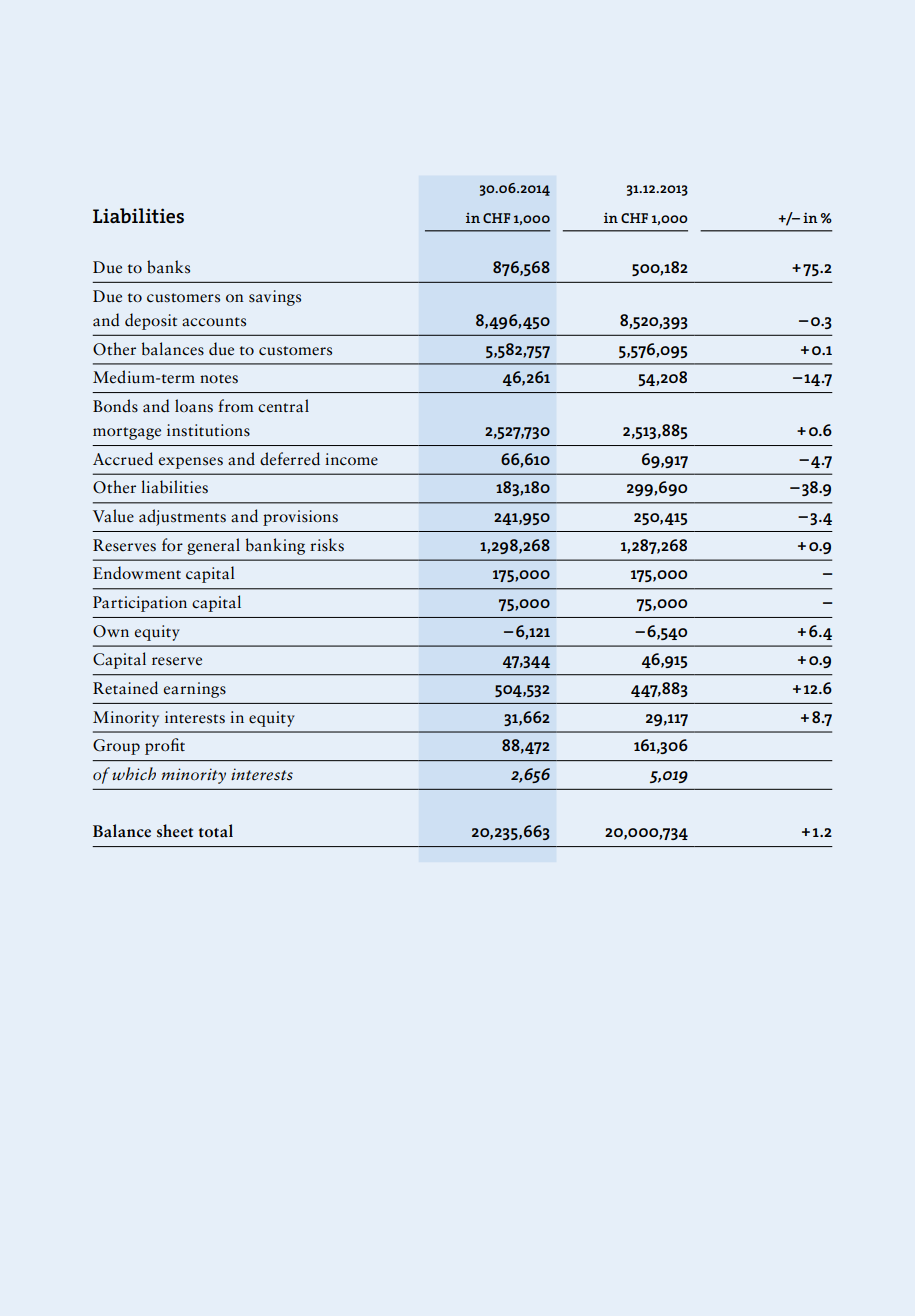  What do you see at coordinates (123, 459) in the screenshot?
I see `Accrued` at bounding box center [123, 459].
